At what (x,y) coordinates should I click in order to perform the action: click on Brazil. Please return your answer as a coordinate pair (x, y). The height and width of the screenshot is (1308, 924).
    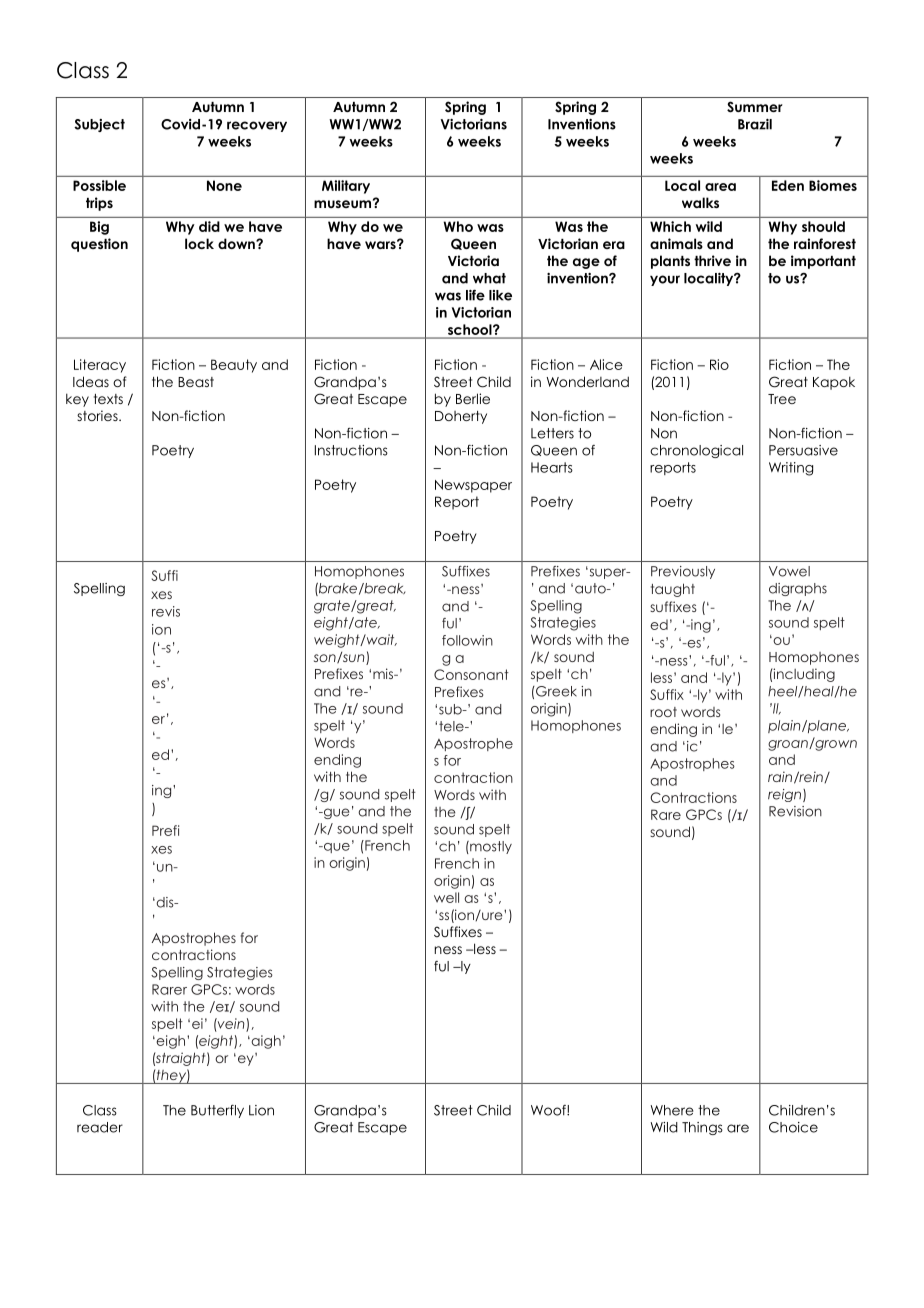
    Looking at the image, I should click on (755, 124).
